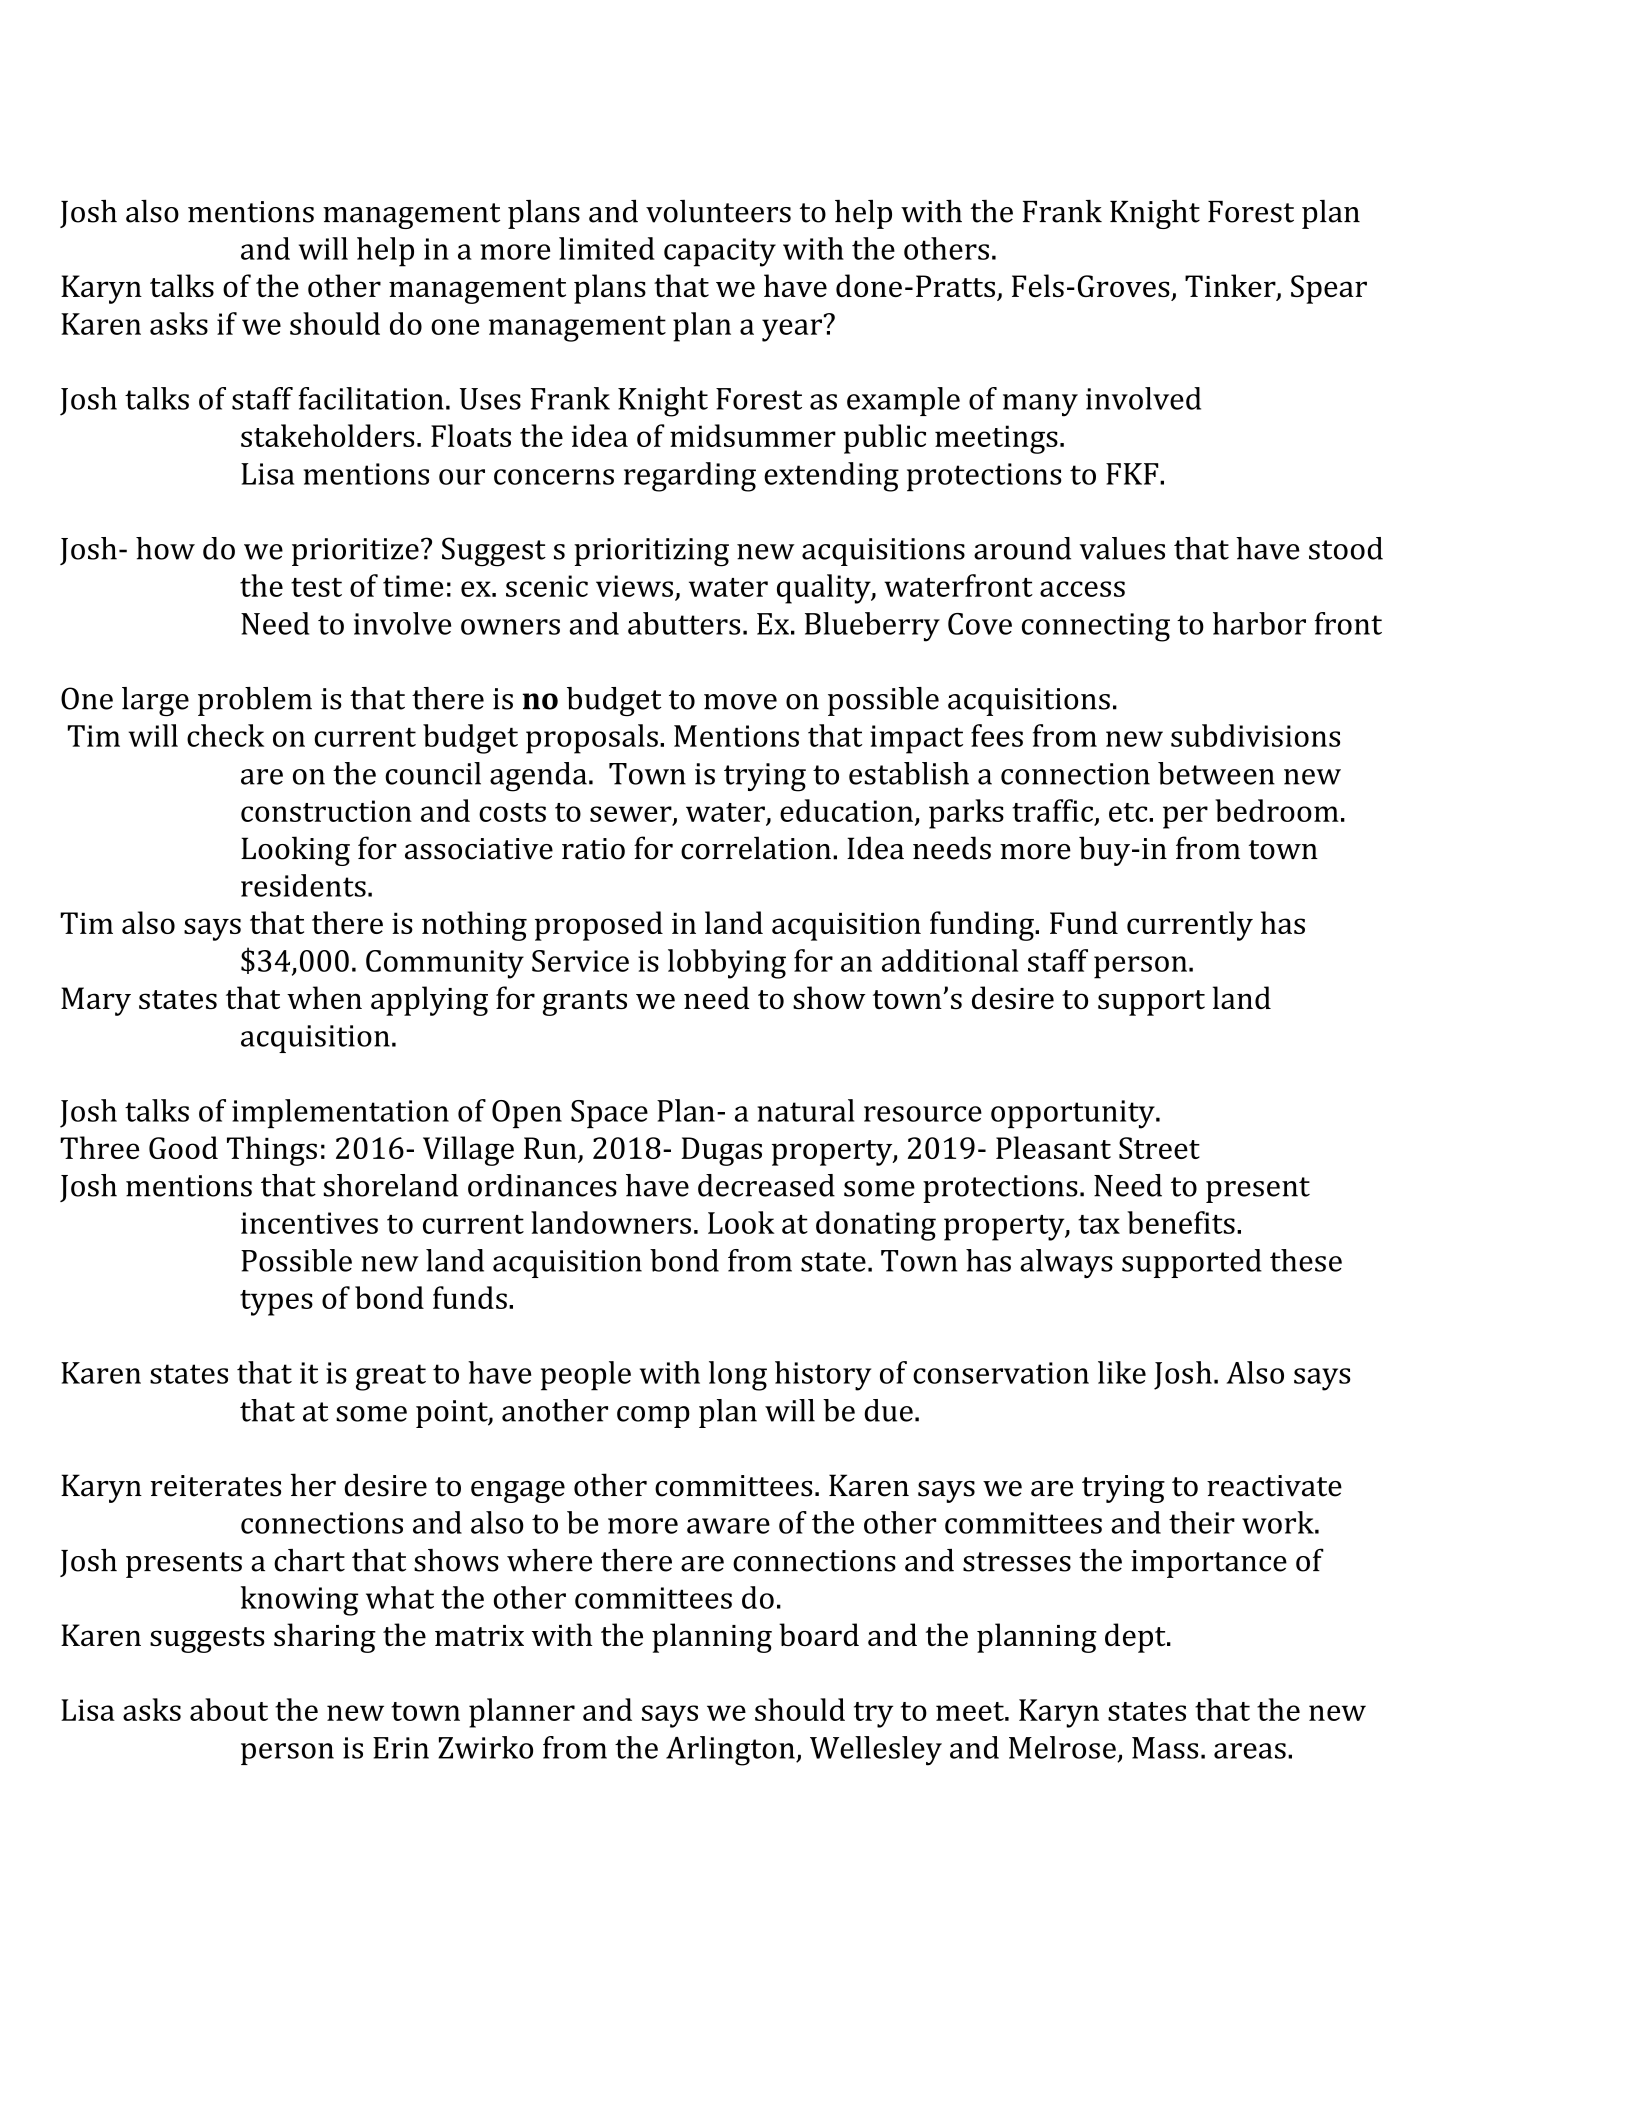  What do you see at coordinates (1231, 287) in the screenshot?
I see `Tinker` at bounding box center [1231, 287].
